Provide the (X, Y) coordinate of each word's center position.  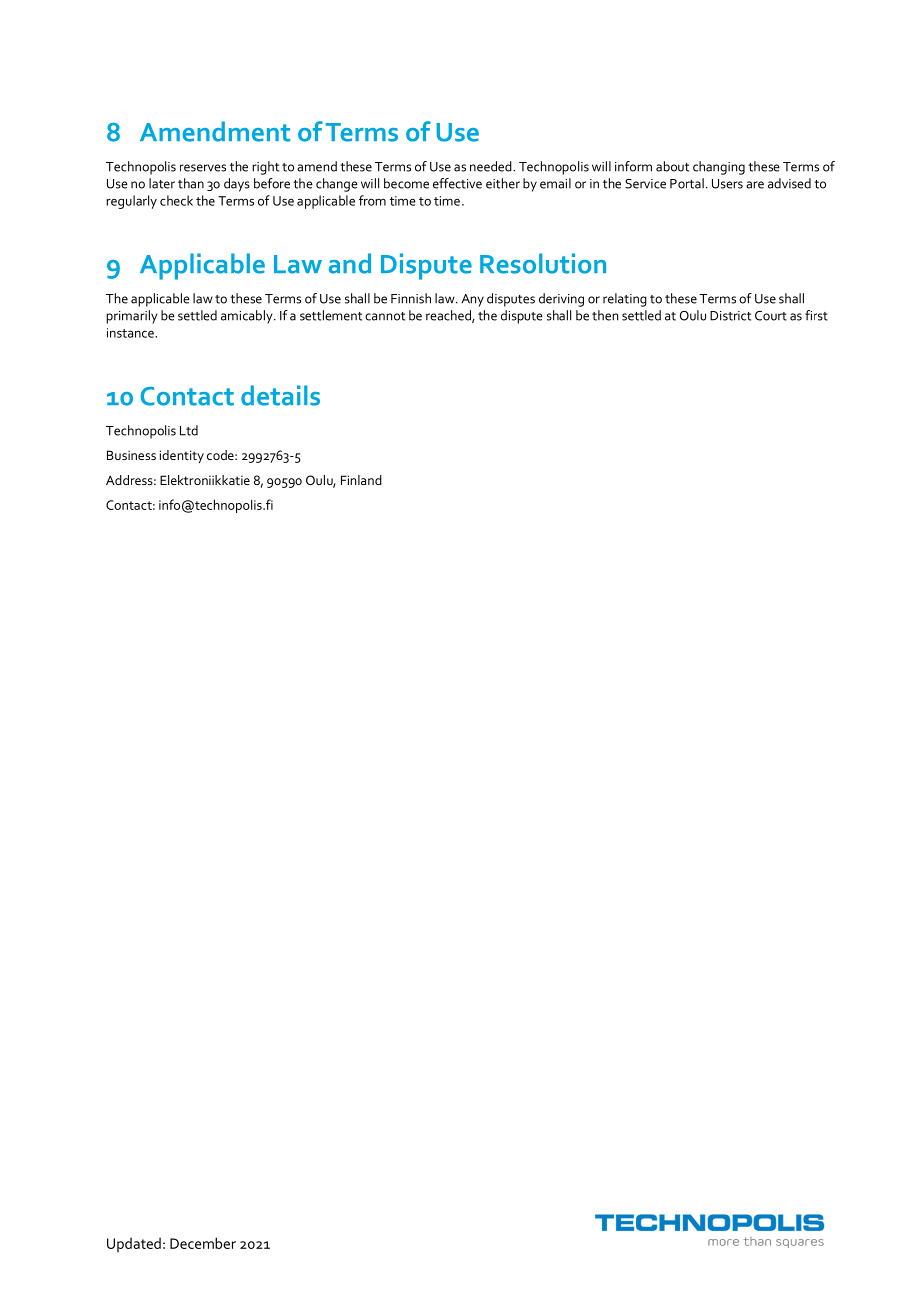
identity (182, 456)
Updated (134, 1244)
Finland (361, 480)
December (203, 1243)
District (730, 316)
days (237, 185)
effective (457, 183)
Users (727, 184)
